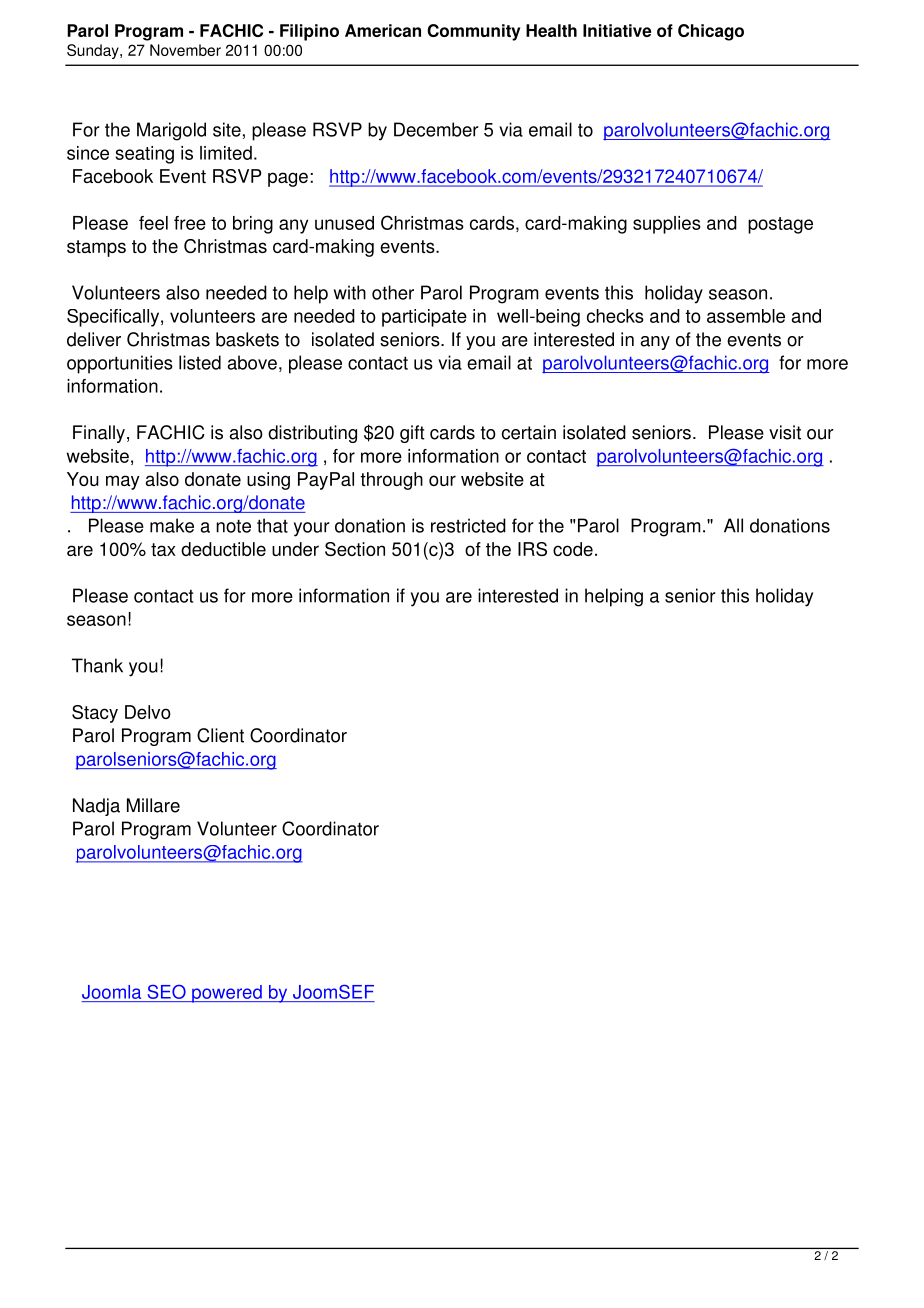 The image size is (924, 1308). I want to click on IRS, so click(532, 549).
